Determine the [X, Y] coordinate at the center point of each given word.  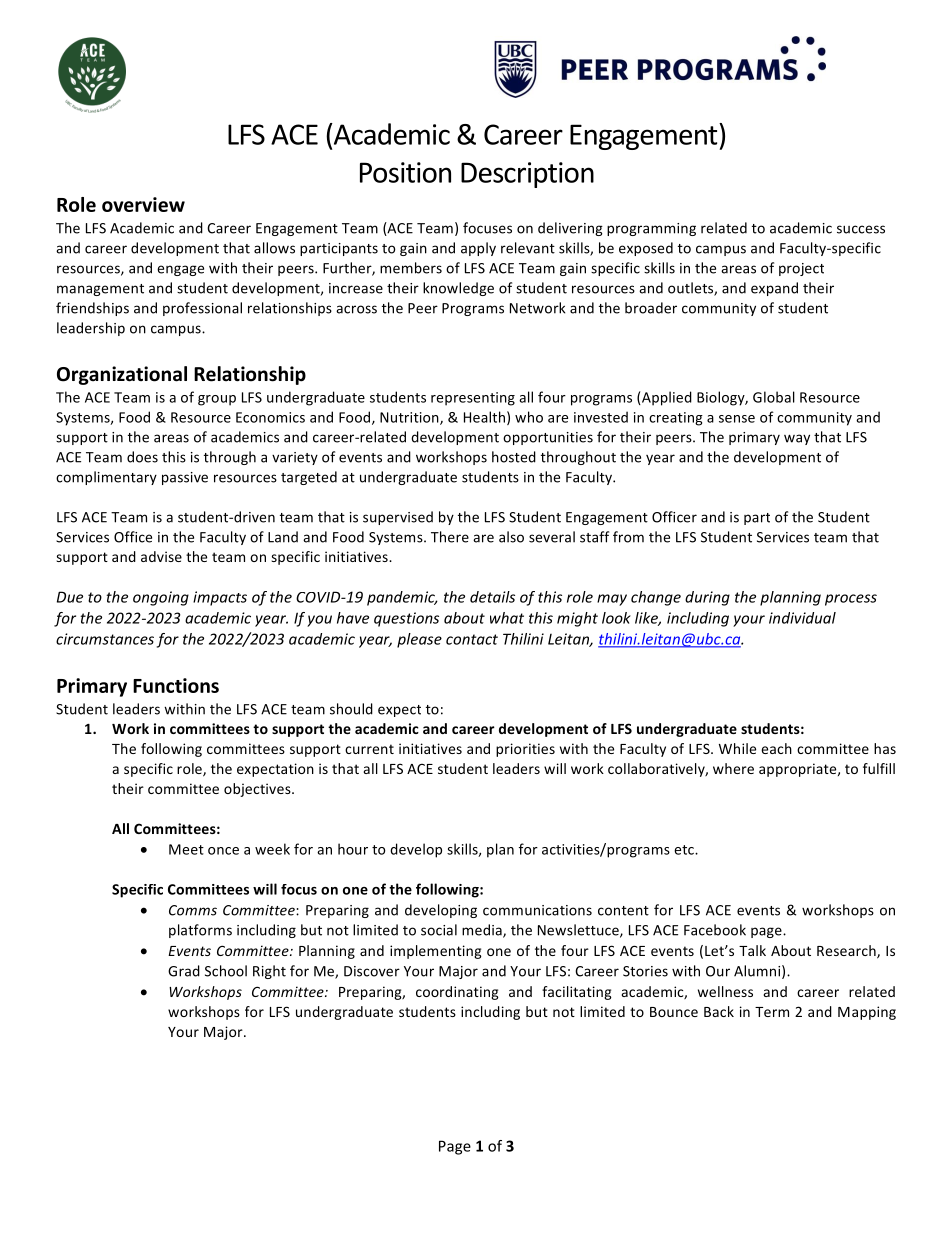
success [861, 229]
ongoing [161, 598]
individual [802, 618]
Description [527, 175]
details [492, 597]
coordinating [457, 993]
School [226, 971]
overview [143, 204]
